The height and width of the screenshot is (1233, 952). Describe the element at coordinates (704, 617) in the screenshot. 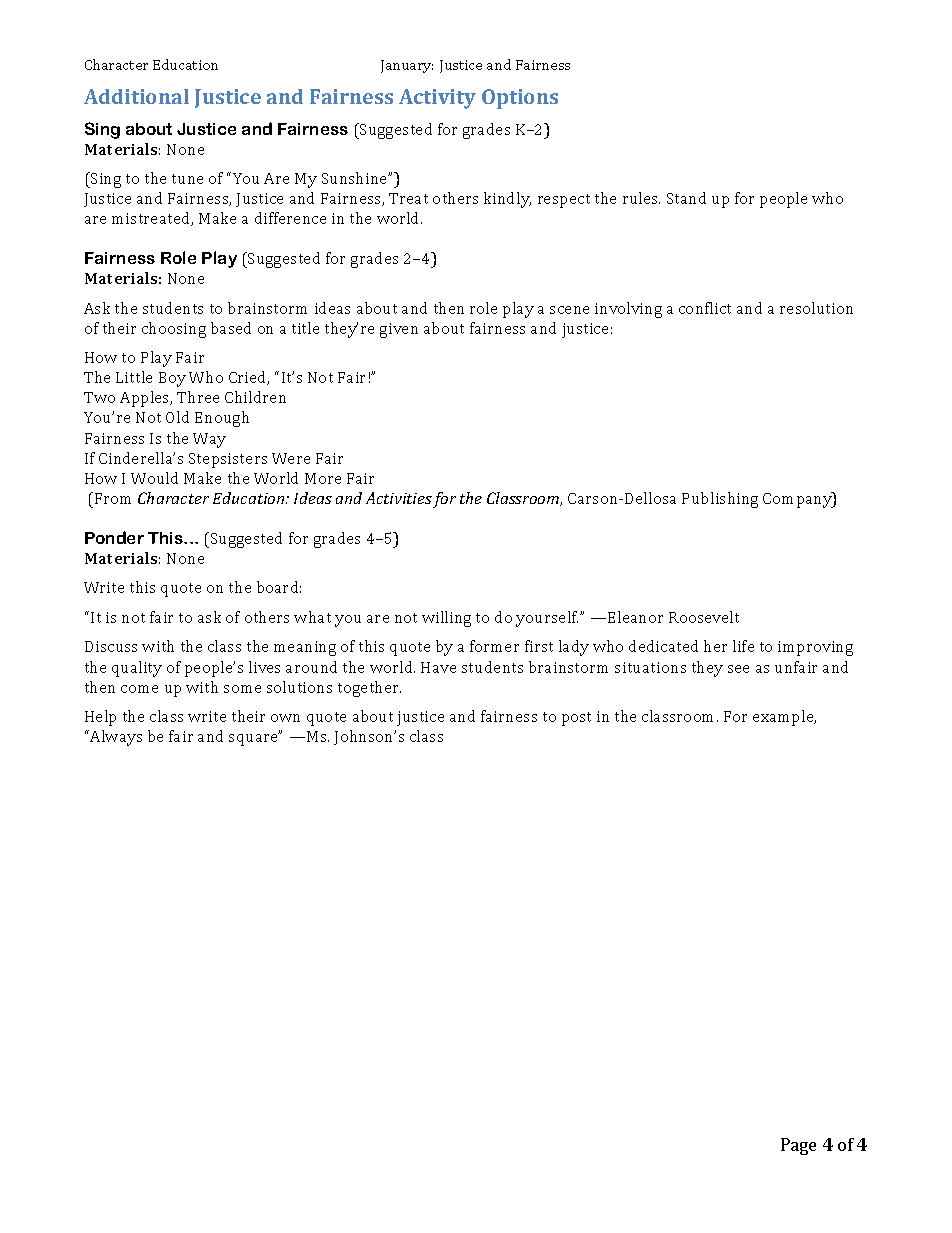

I see `Roosevelt` at that location.
